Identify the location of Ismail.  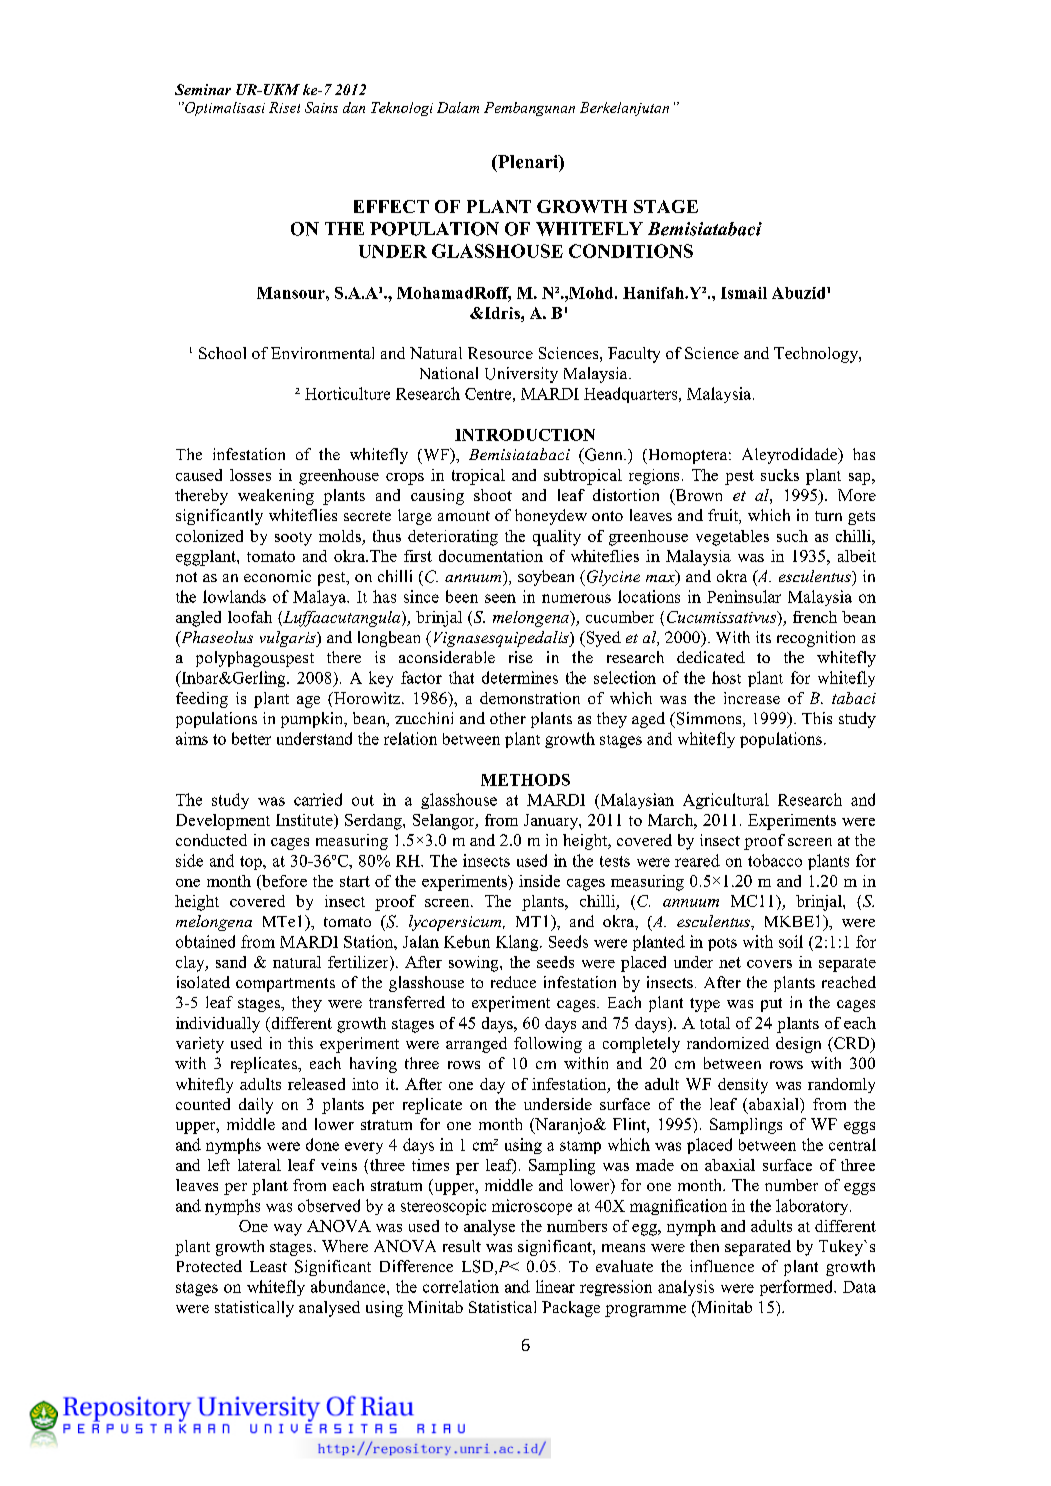
(744, 293).
